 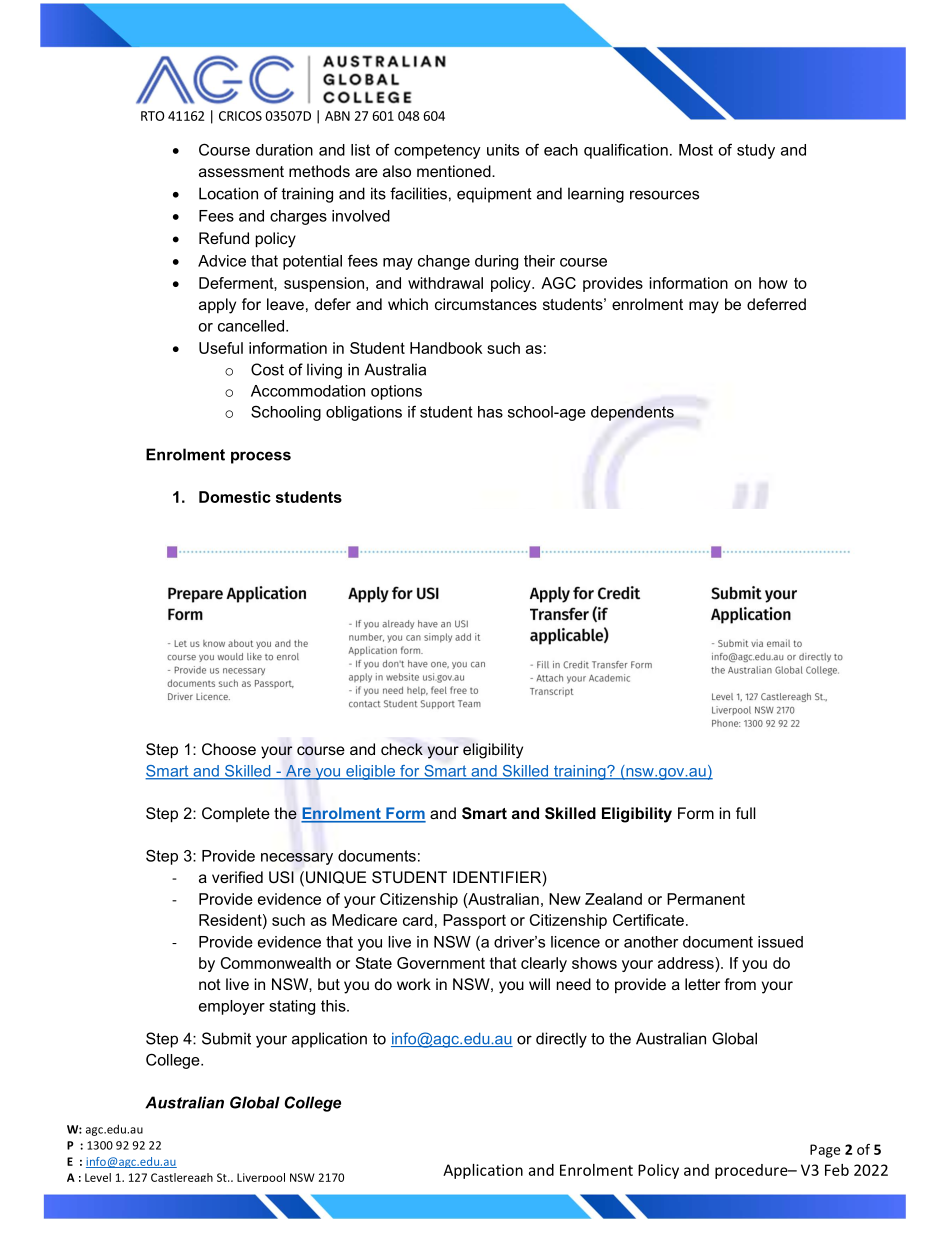 What do you see at coordinates (235, 497) in the screenshot?
I see `Domestic` at bounding box center [235, 497].
